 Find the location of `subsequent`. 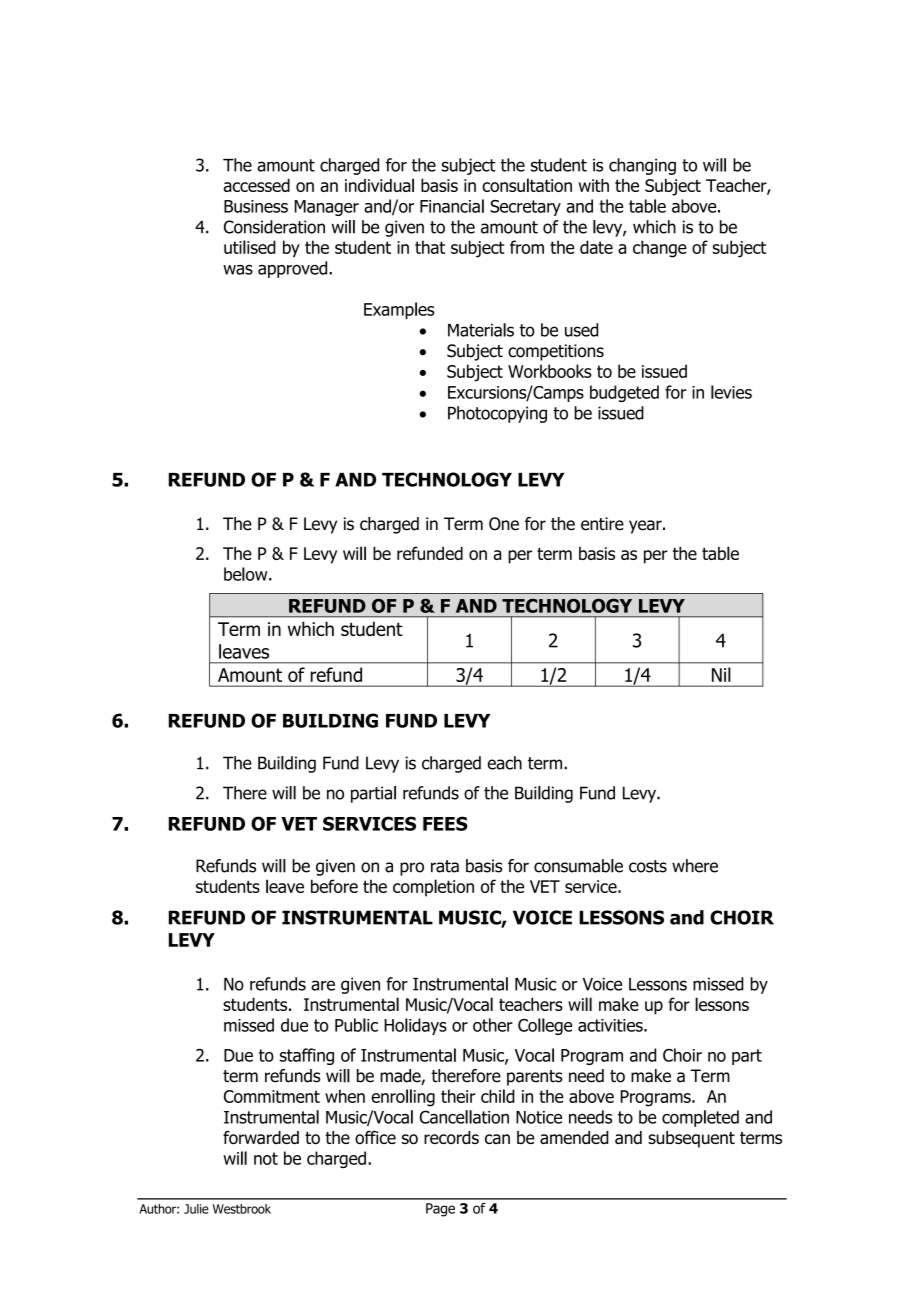

subsequent is located at coordinates (691, 1139).
